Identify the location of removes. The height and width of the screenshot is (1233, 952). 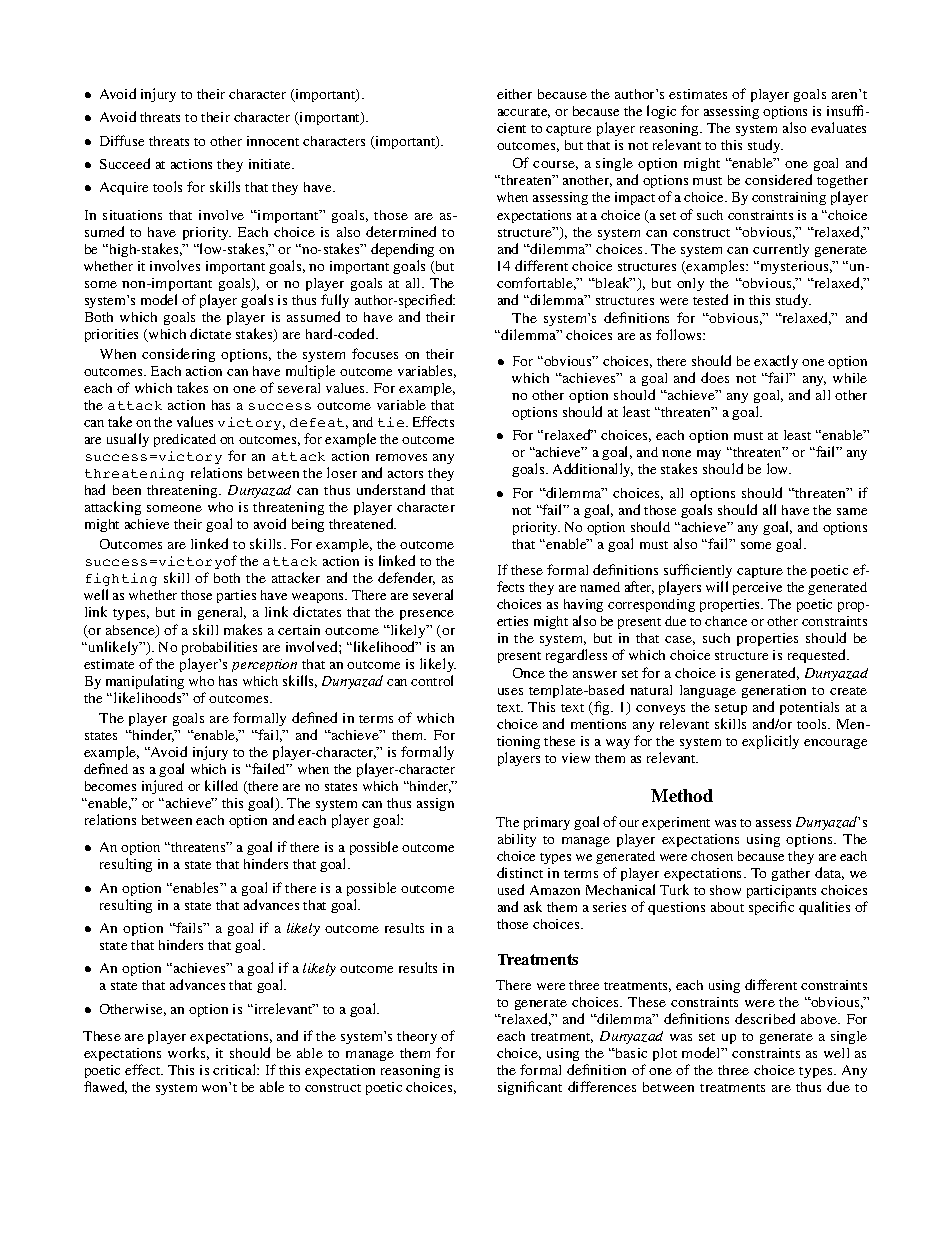
(401, 457).
